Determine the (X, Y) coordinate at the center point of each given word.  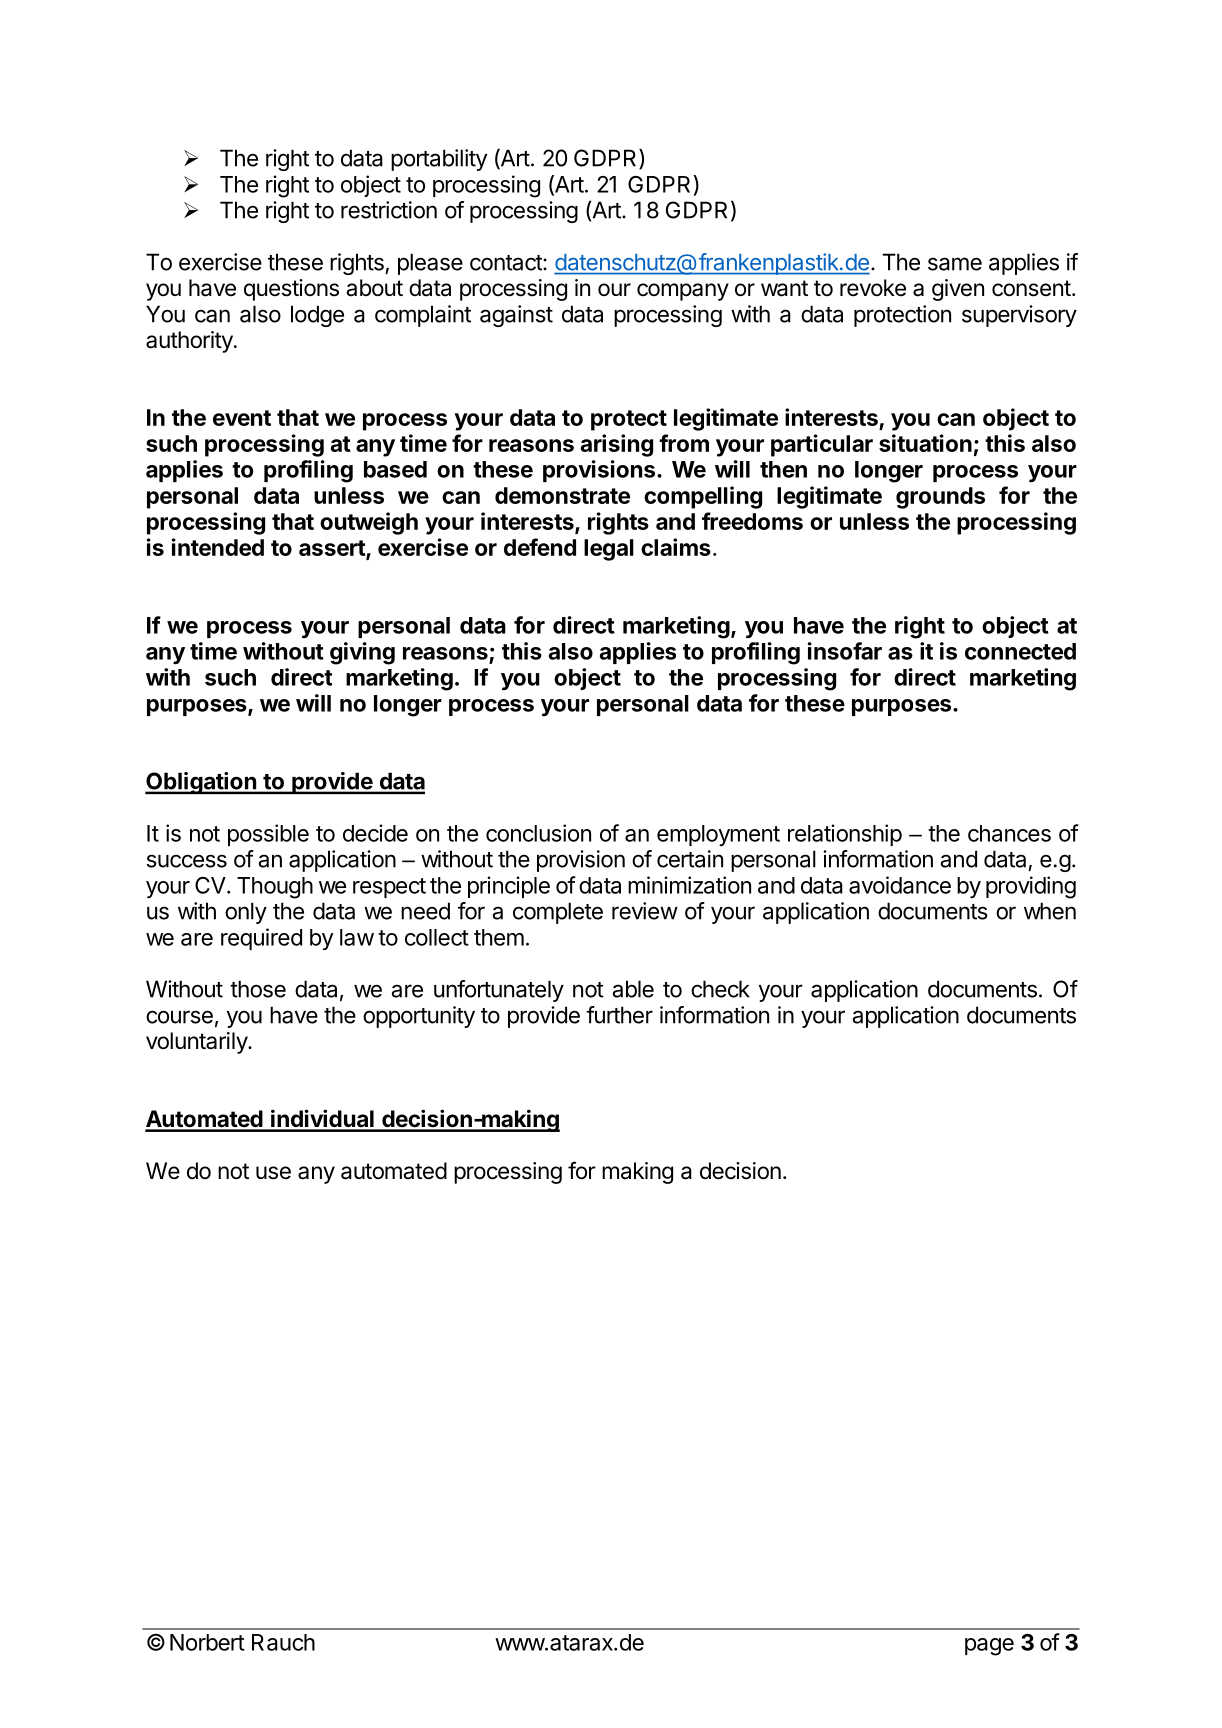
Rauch (283, 1642)
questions (291, 290)
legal (609, 550)
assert (333, 549)
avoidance (900, 885)
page (989, 1647)
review (645, 911)
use (273, 1173)
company (683, 292)
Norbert (207, 1642)
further (619, 1015)
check (720, 989)
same (955, 264)
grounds (940, 498)
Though (275, 888)
